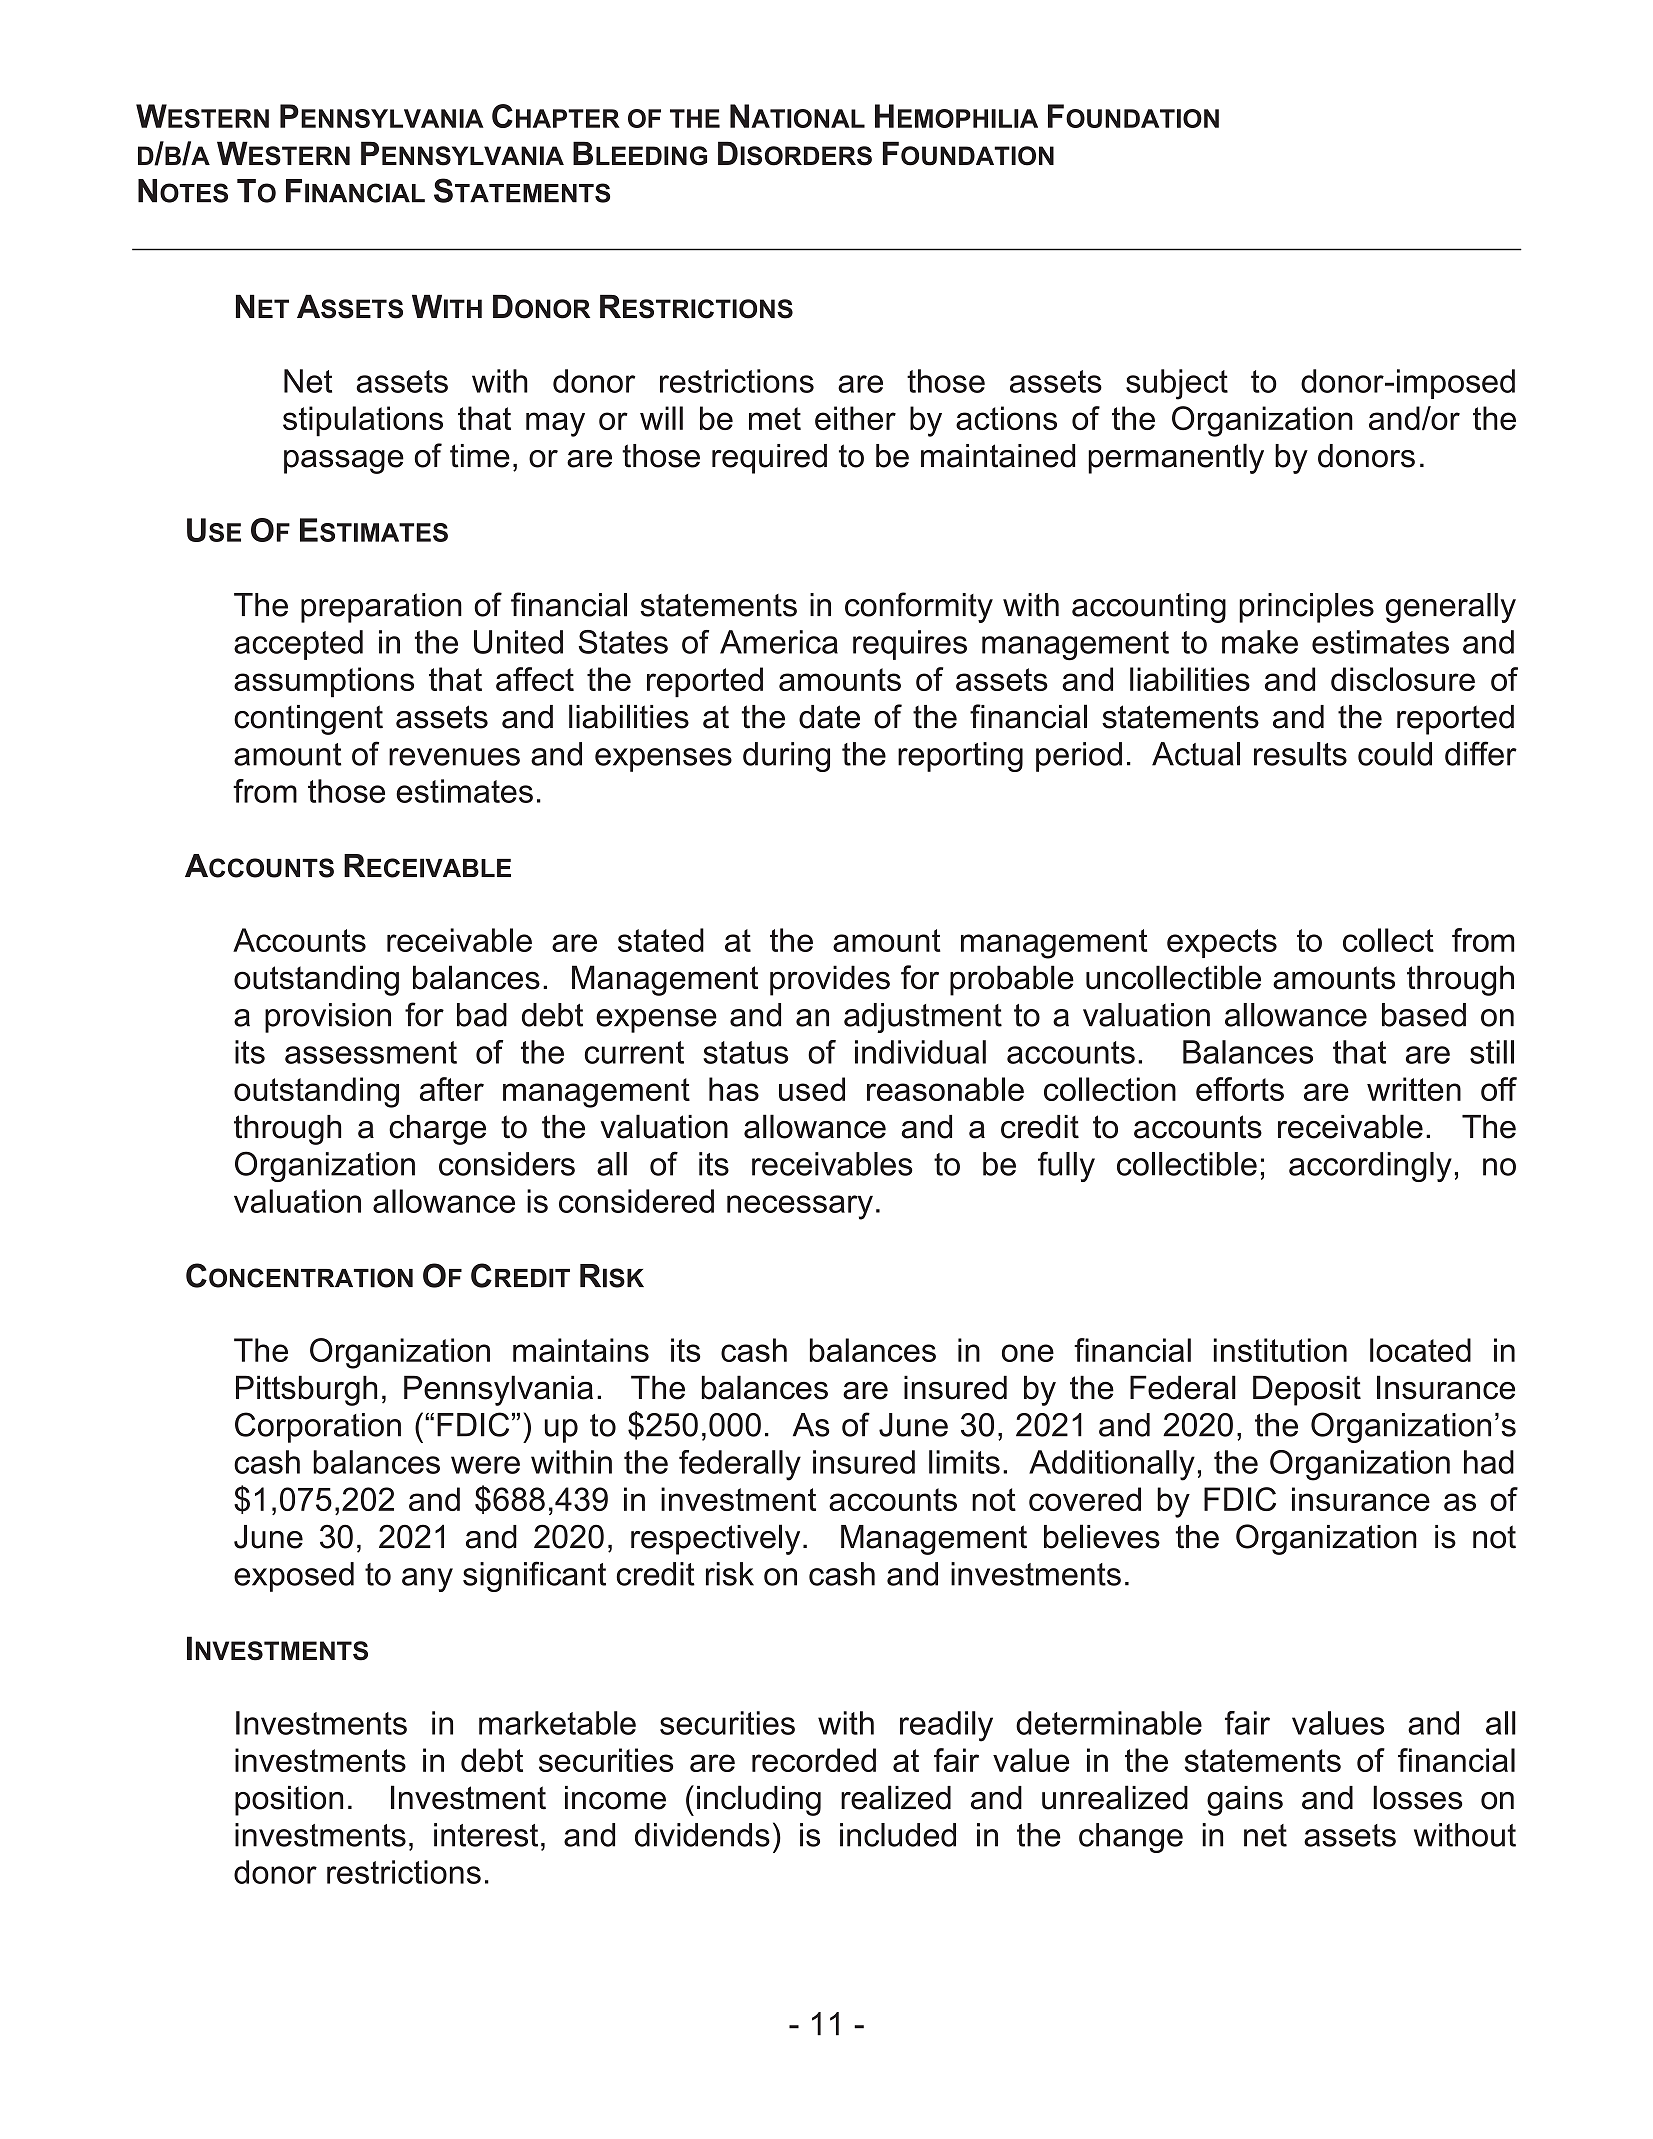 The height and width of the page is (2139, 1653). I want to click on included, so click(898, 1835).
